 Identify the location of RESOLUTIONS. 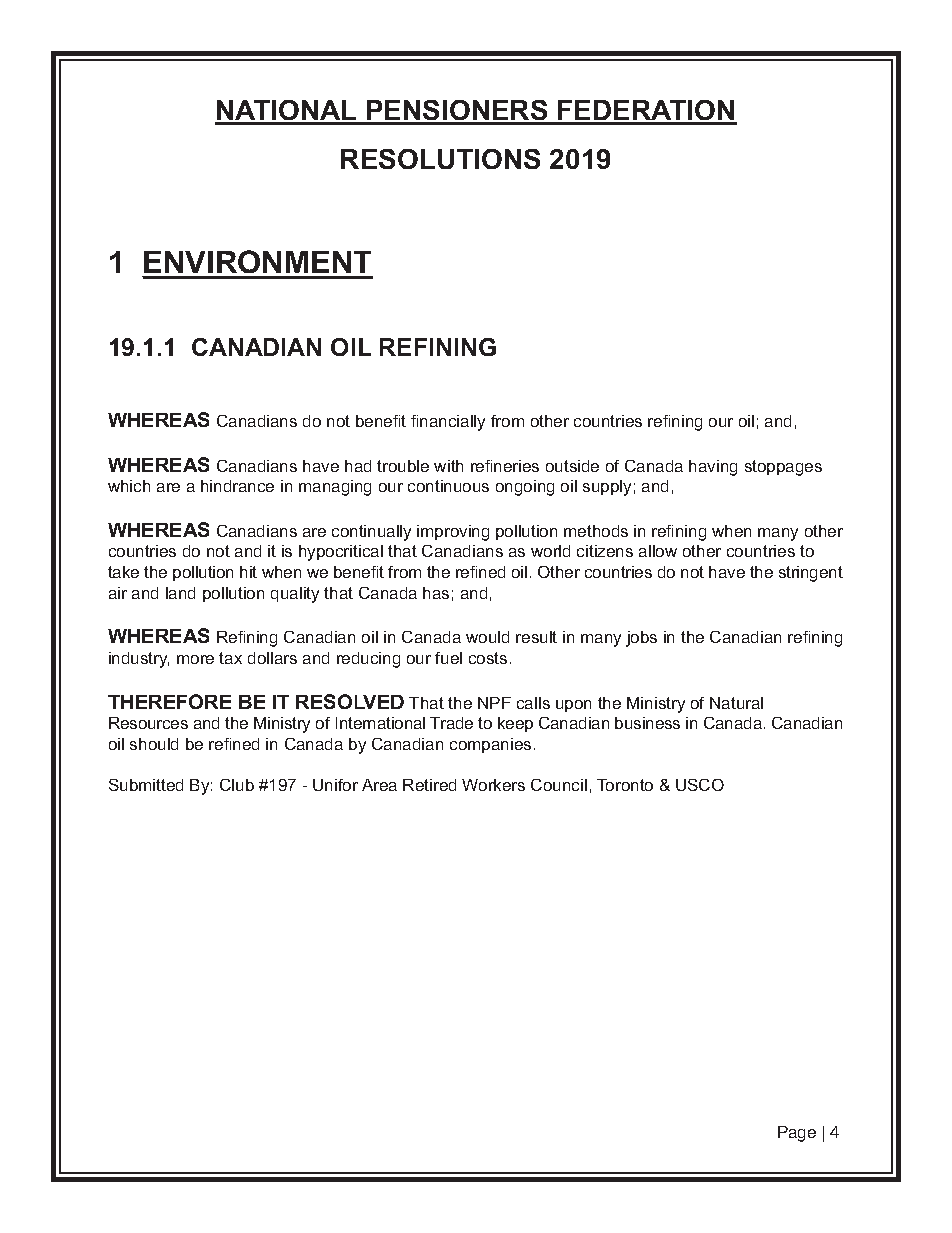
(440, 159).
